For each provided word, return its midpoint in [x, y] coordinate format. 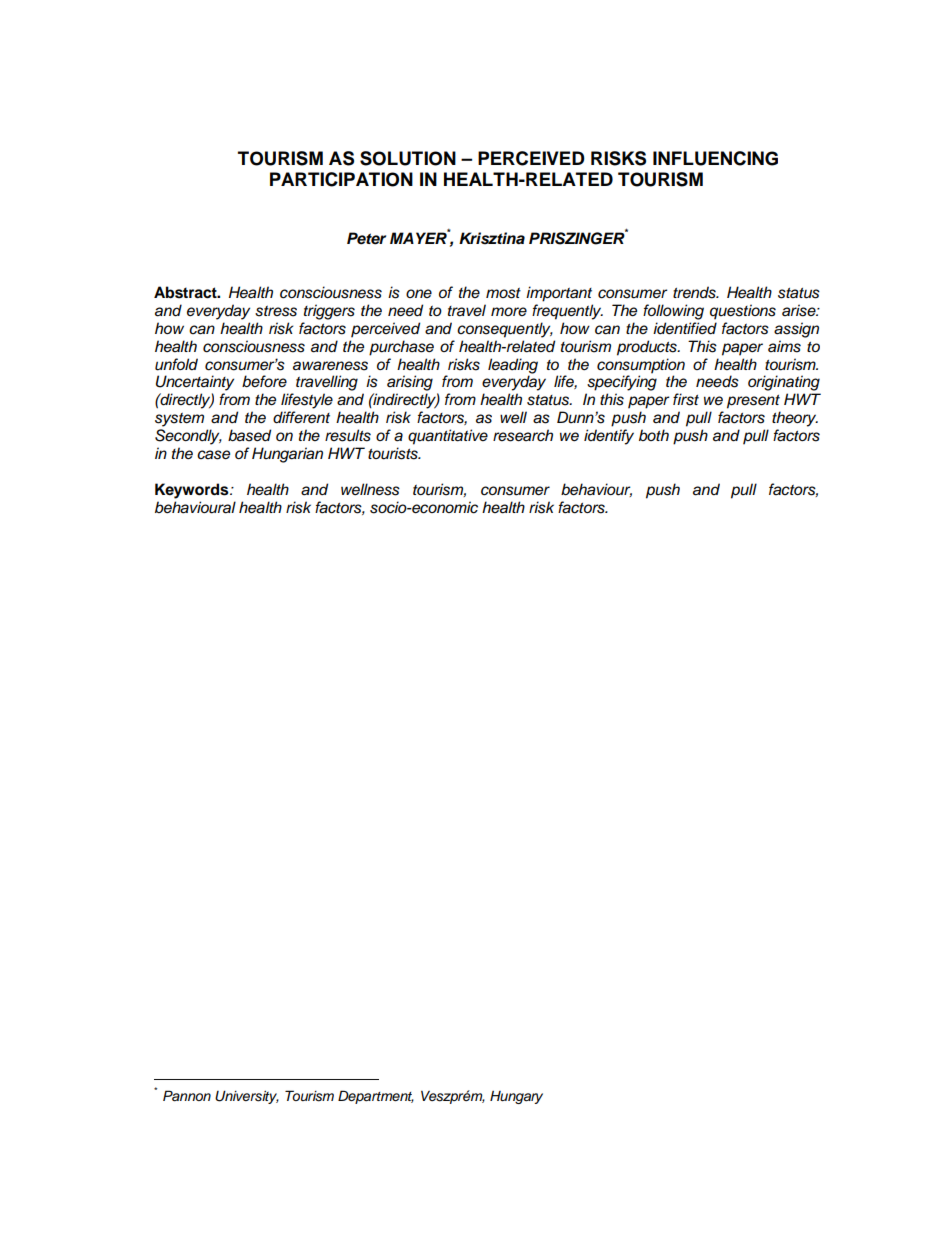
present [753, 402]
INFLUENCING [715, 158]
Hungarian [287, 455]
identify [609, 437]
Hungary [516, 1097]
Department [376, 1097]
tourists [394, 453]
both [654, 435]
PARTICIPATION [341, 179]
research [523, 435]
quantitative [448, 437]
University [247, 1097]
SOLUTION [408, 158]
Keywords [193, 491]
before [264, 381]
